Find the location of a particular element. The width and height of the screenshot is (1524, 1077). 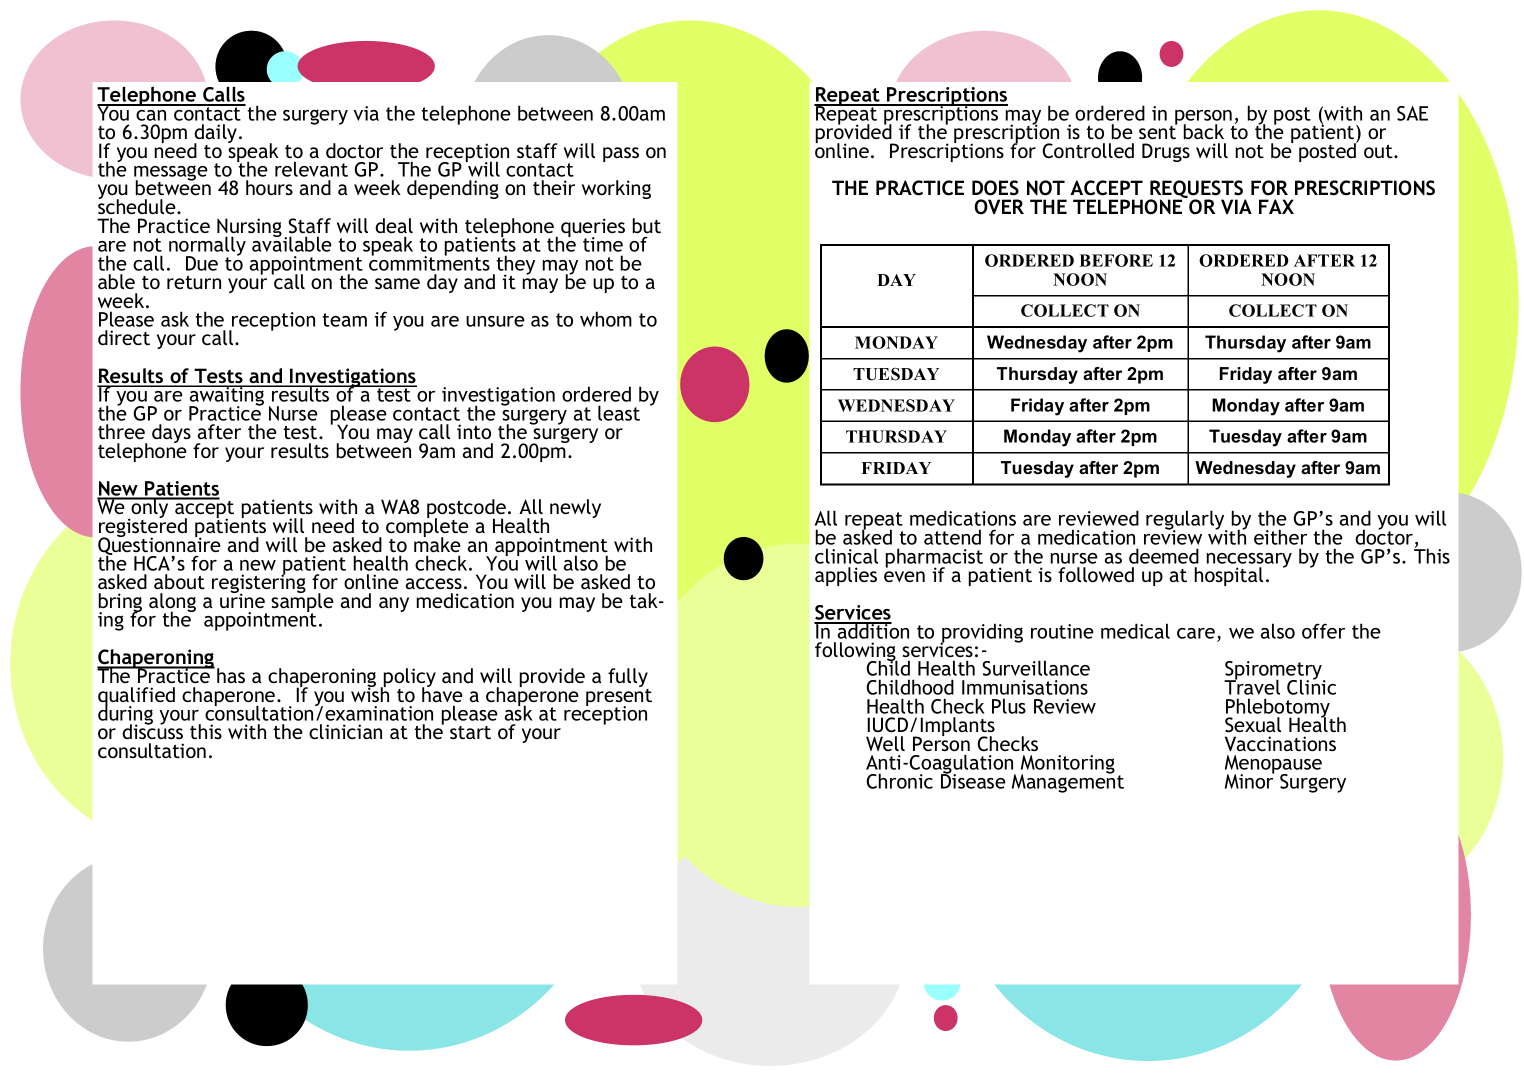

discuss is located at coordinates (152, 730).
